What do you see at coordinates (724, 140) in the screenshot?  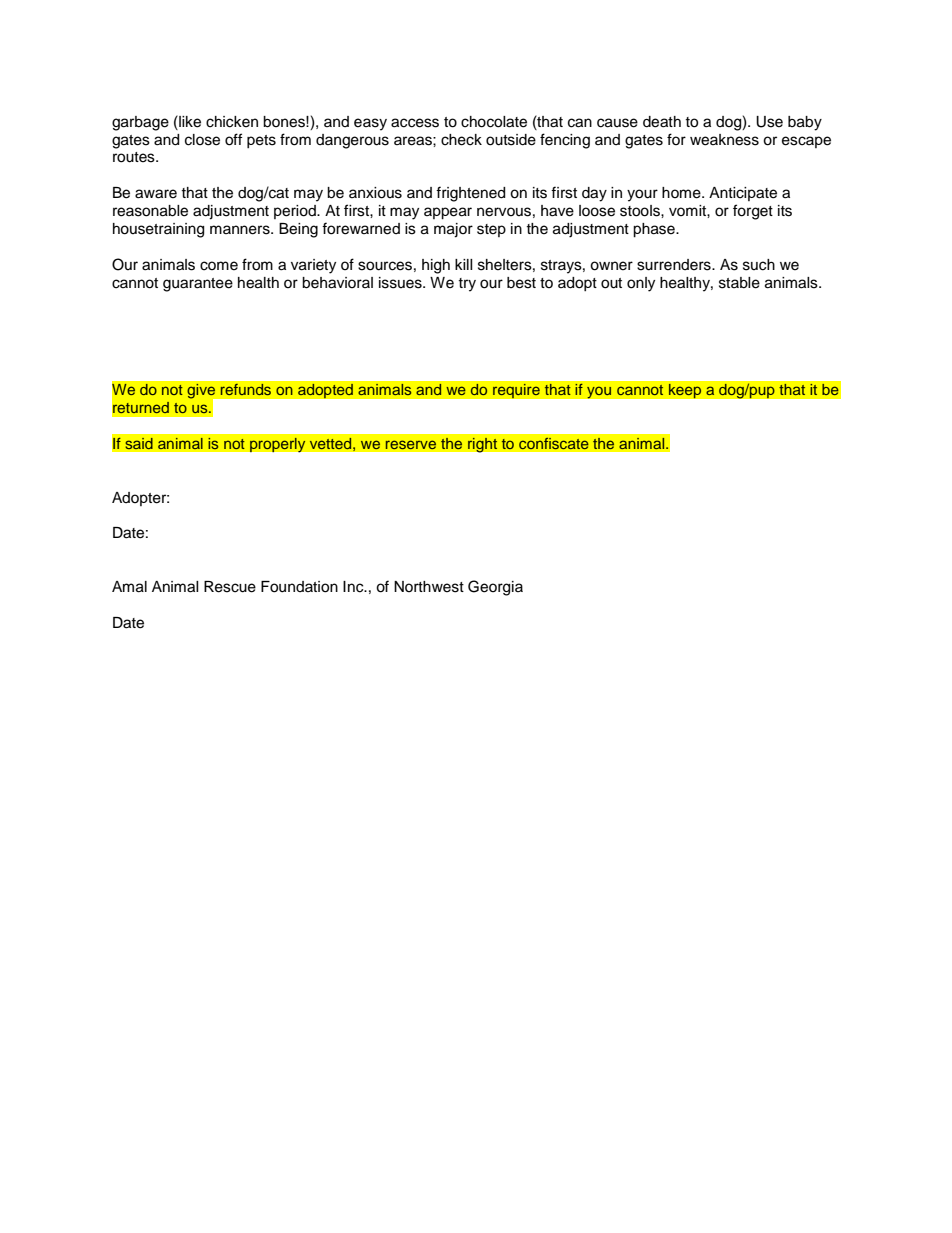 I see `weakness` at bounding box center [724, 140].
